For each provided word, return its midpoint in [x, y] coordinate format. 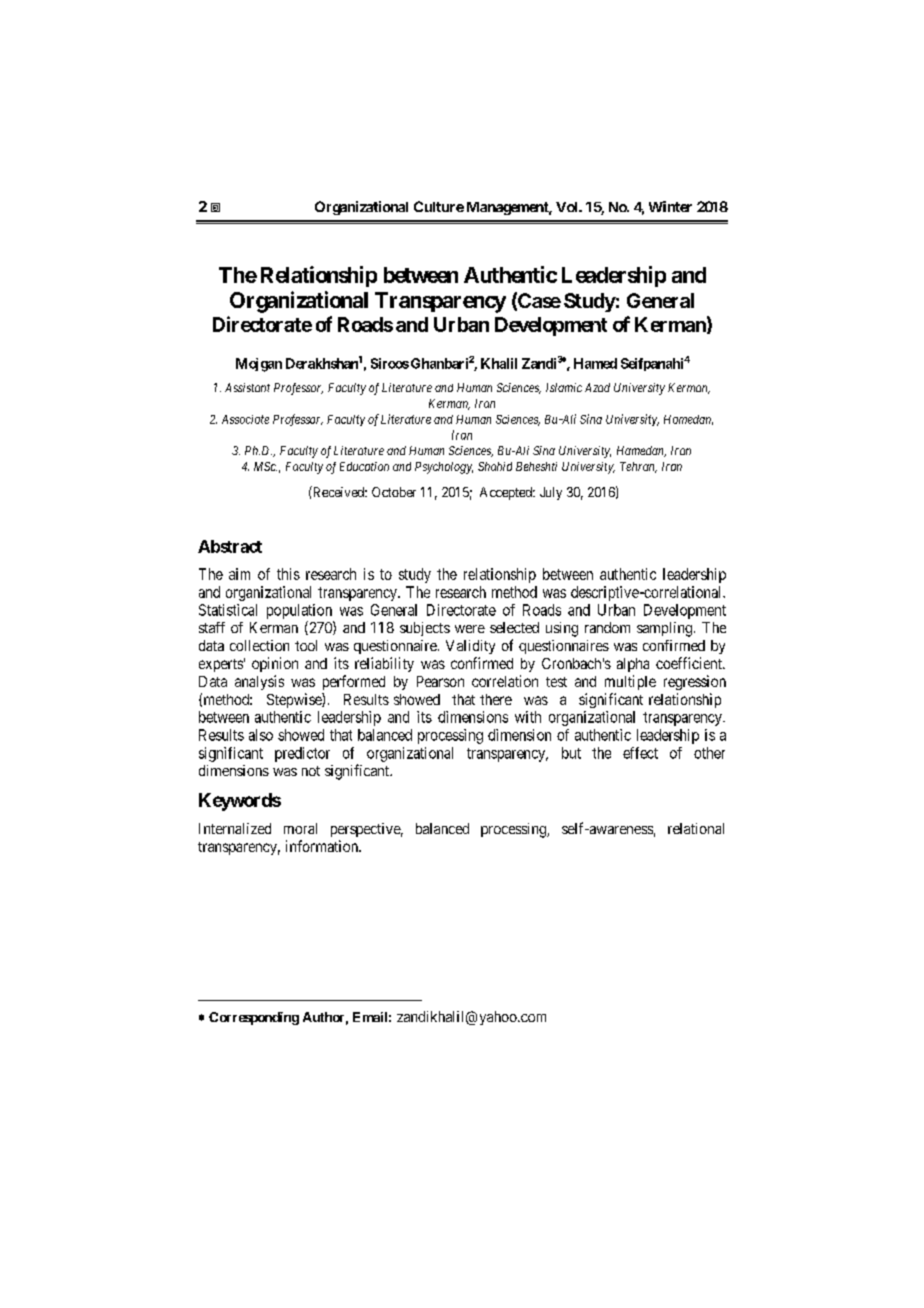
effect [640, 753]
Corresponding [254, 1018]
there [496, 699]
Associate [245, 419]
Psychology [444, 468]
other [709, 753]
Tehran [638, 467]
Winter [670, 206]
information [323, 846]
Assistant [247, 387]
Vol [568, 207]
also [261, 735]
